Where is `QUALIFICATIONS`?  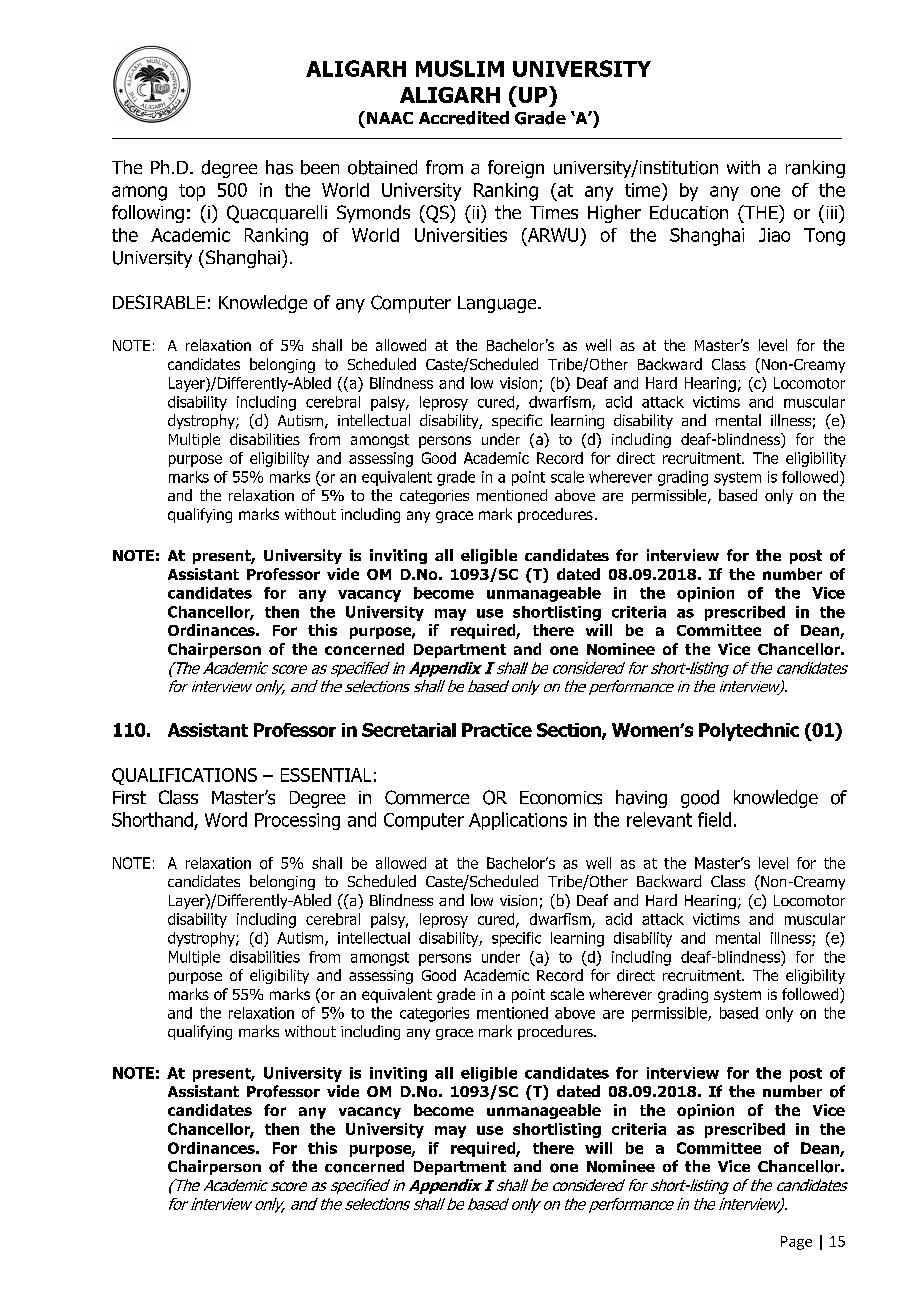 QUALIFICATIONS is located at coordinates (184, 776).
